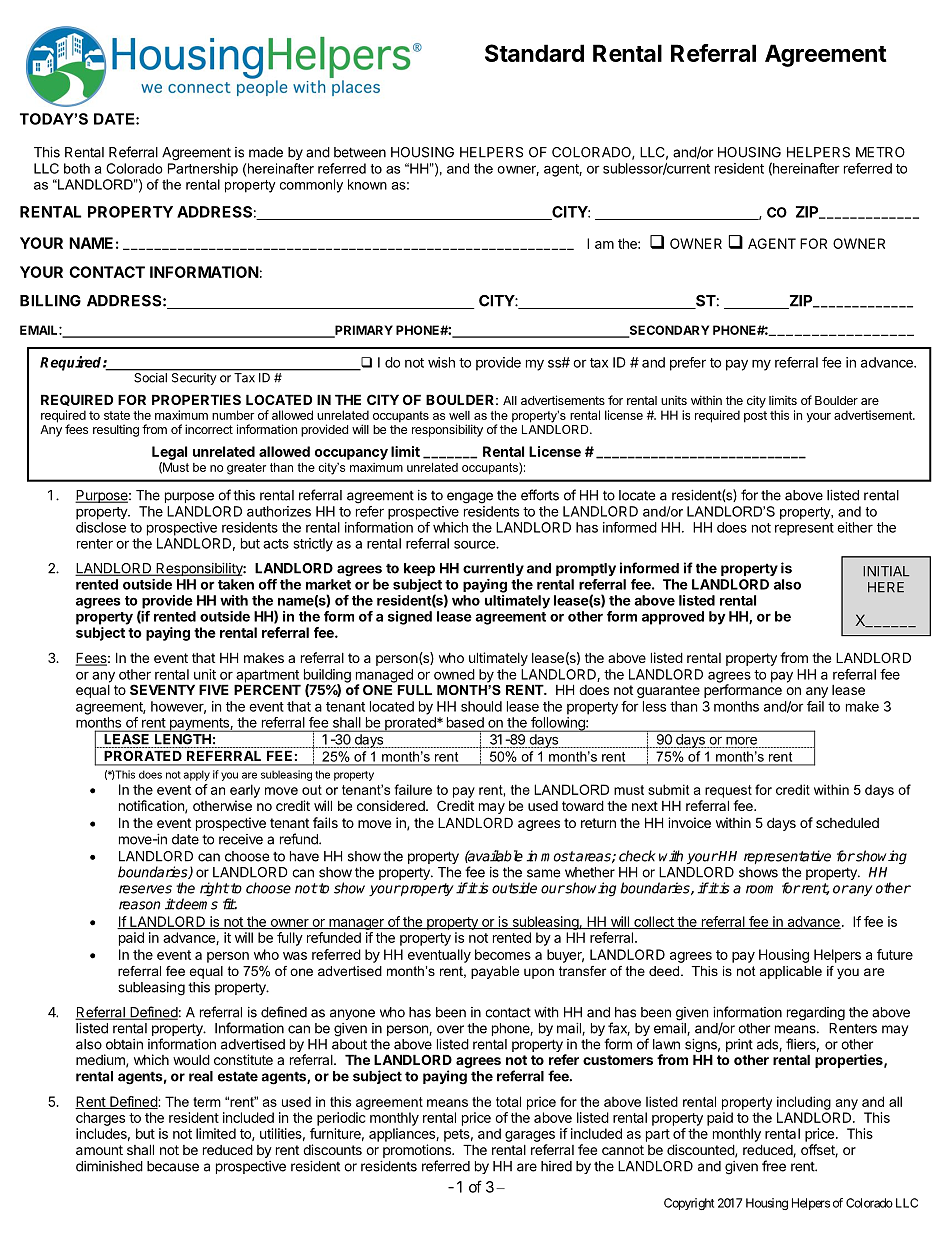 Image resolution: width=952 pixels, height=1233 pixels. What do you see at coordinates (847, 823) in the screenshot?
I see `scheduled` at bounding box center [847, 823].
